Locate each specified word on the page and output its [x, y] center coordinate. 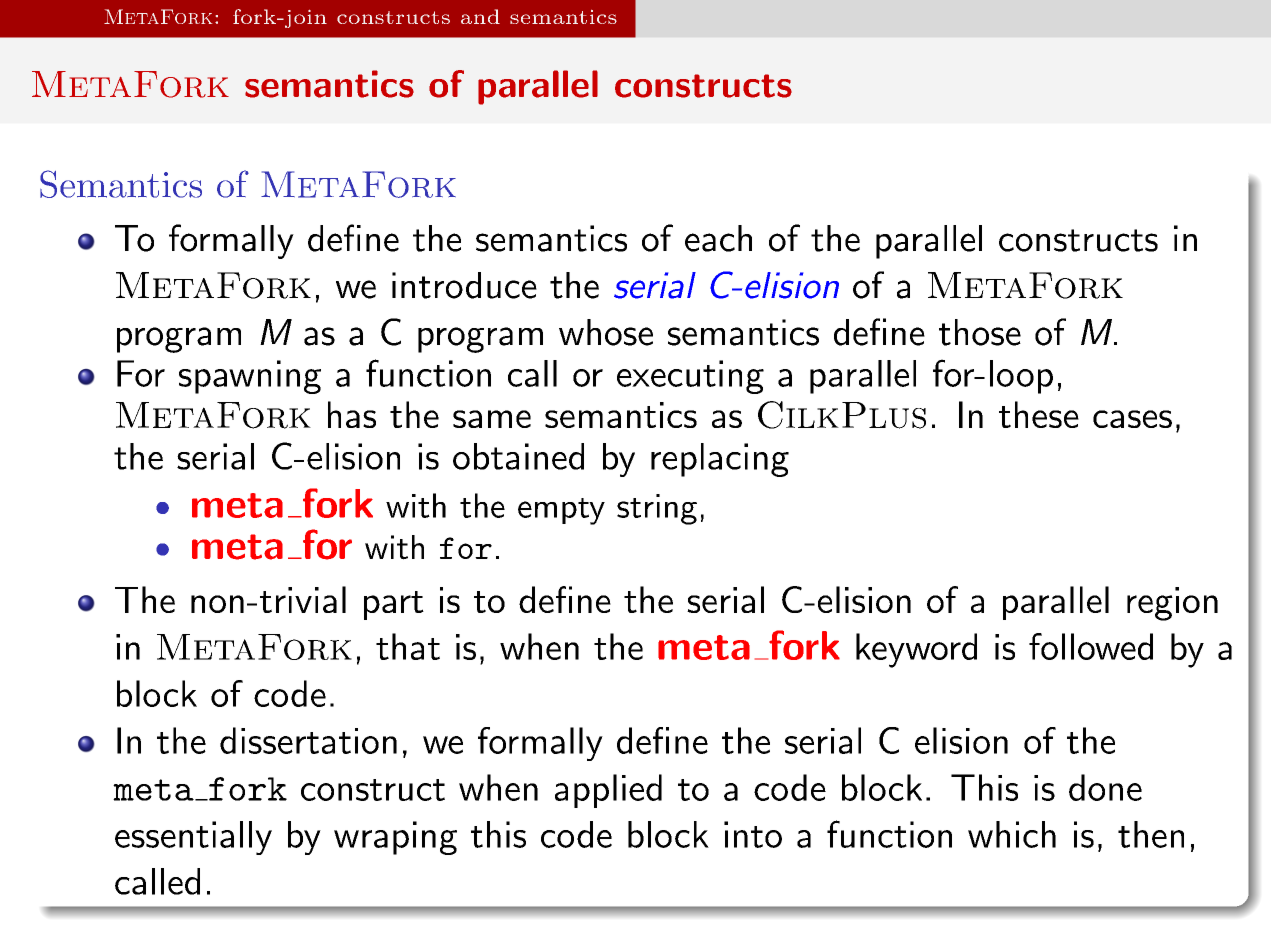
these [1039, 414]
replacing [720, 460]
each [718, 238]
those [980, 332]
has [352, 414]
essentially [193, 838]
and [480, 16]
